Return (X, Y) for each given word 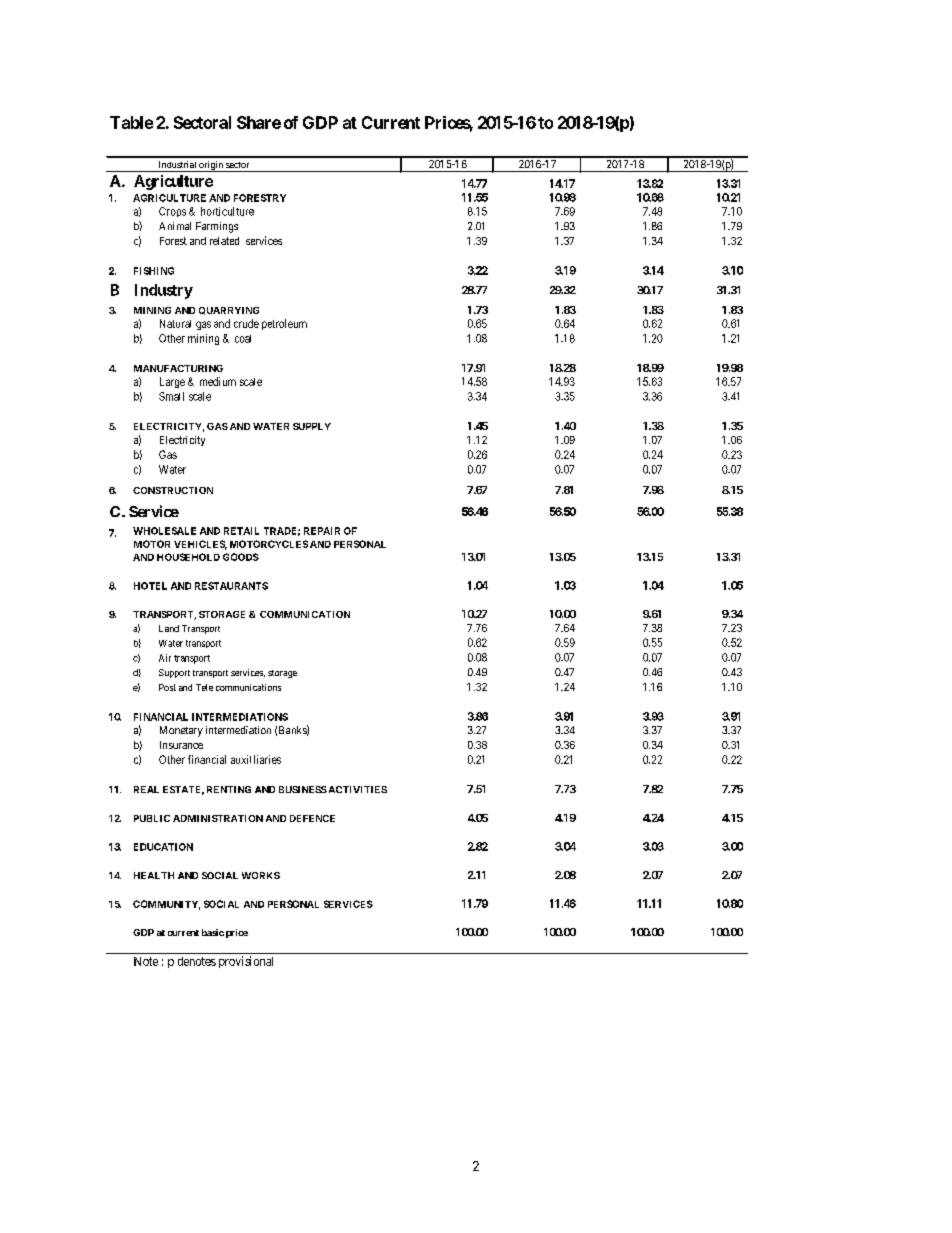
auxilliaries (256, 759)
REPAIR (322, 531)
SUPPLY (312, 426)
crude (246, 323)
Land (169, 628)
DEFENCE (312, 818)
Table (131, 122)
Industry (164, 291)
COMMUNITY (166, 905)
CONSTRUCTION (173, 490)
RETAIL (241, 531)
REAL (146, 789)
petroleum (284, 324)
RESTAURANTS (231, 586)
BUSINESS (303, 789)
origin (211, 166)
